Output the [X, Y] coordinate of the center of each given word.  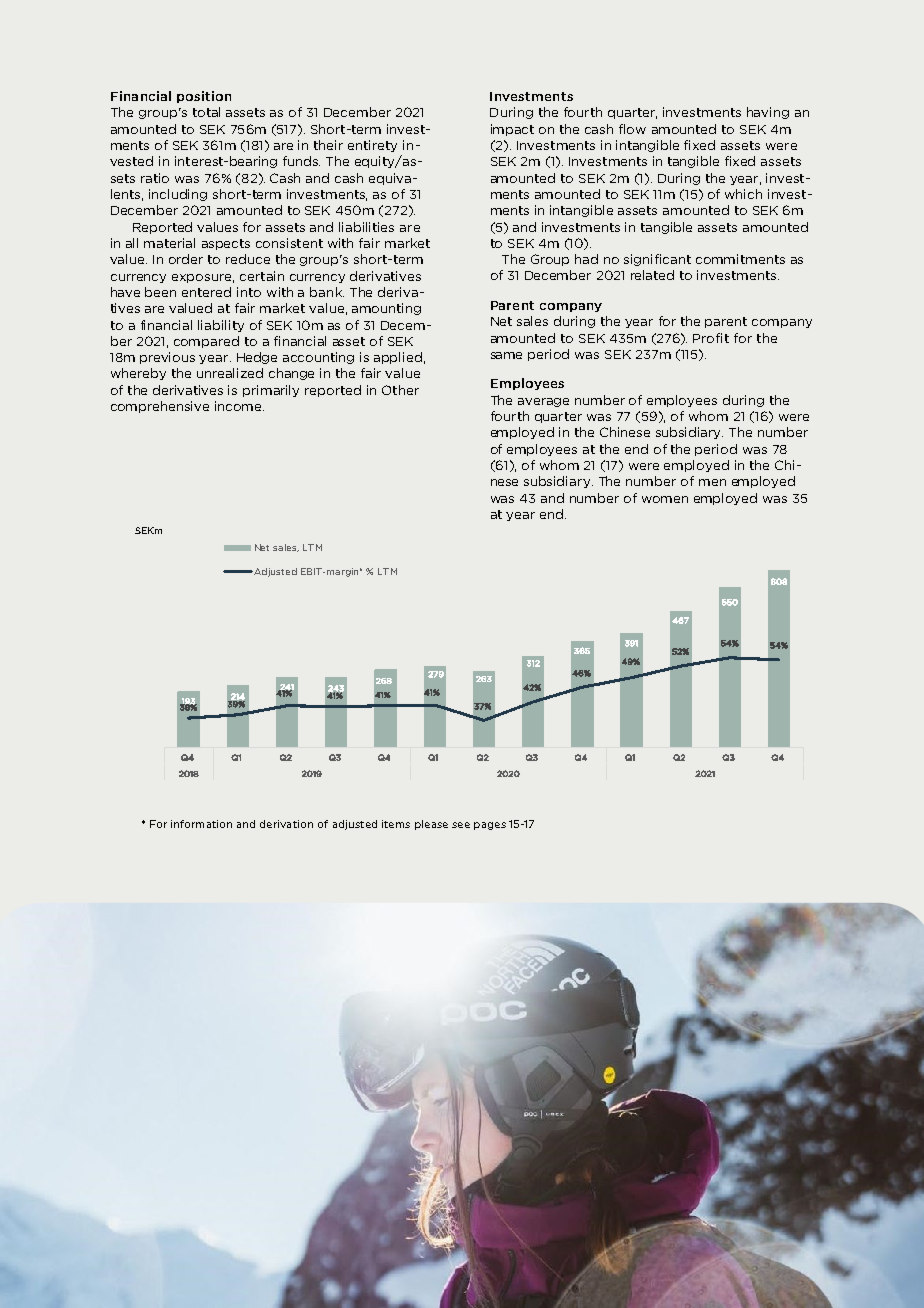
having [768, 113]
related [652, 275]
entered [206, 292]
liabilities [366, 227]
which [743, 194]
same [506, 355]
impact [512, 130]
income [239, 406]
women [665, 499]
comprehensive [160, 407]
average [543, 402]
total [206, 112]
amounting [386, 309]
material [169, 243]
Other [400, 390]
